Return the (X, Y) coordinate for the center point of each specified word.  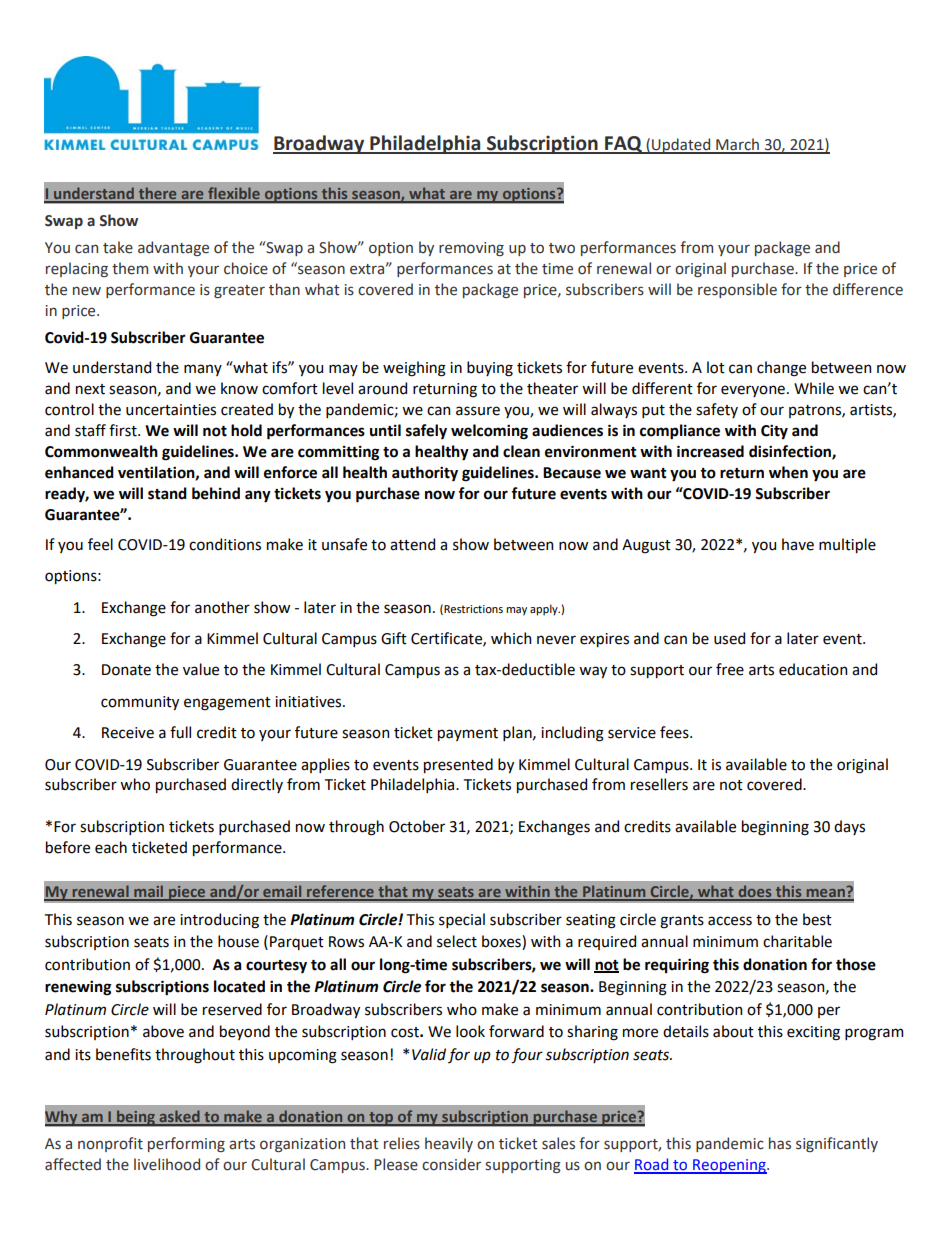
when (788, 472)
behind (216, 493)
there (158, 194)
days (849, 827)
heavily (449, 1144)
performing (186, 1144)
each (111, 847)
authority (425, 474)
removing (471, 249)
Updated (681, 146)
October (417, 826)
